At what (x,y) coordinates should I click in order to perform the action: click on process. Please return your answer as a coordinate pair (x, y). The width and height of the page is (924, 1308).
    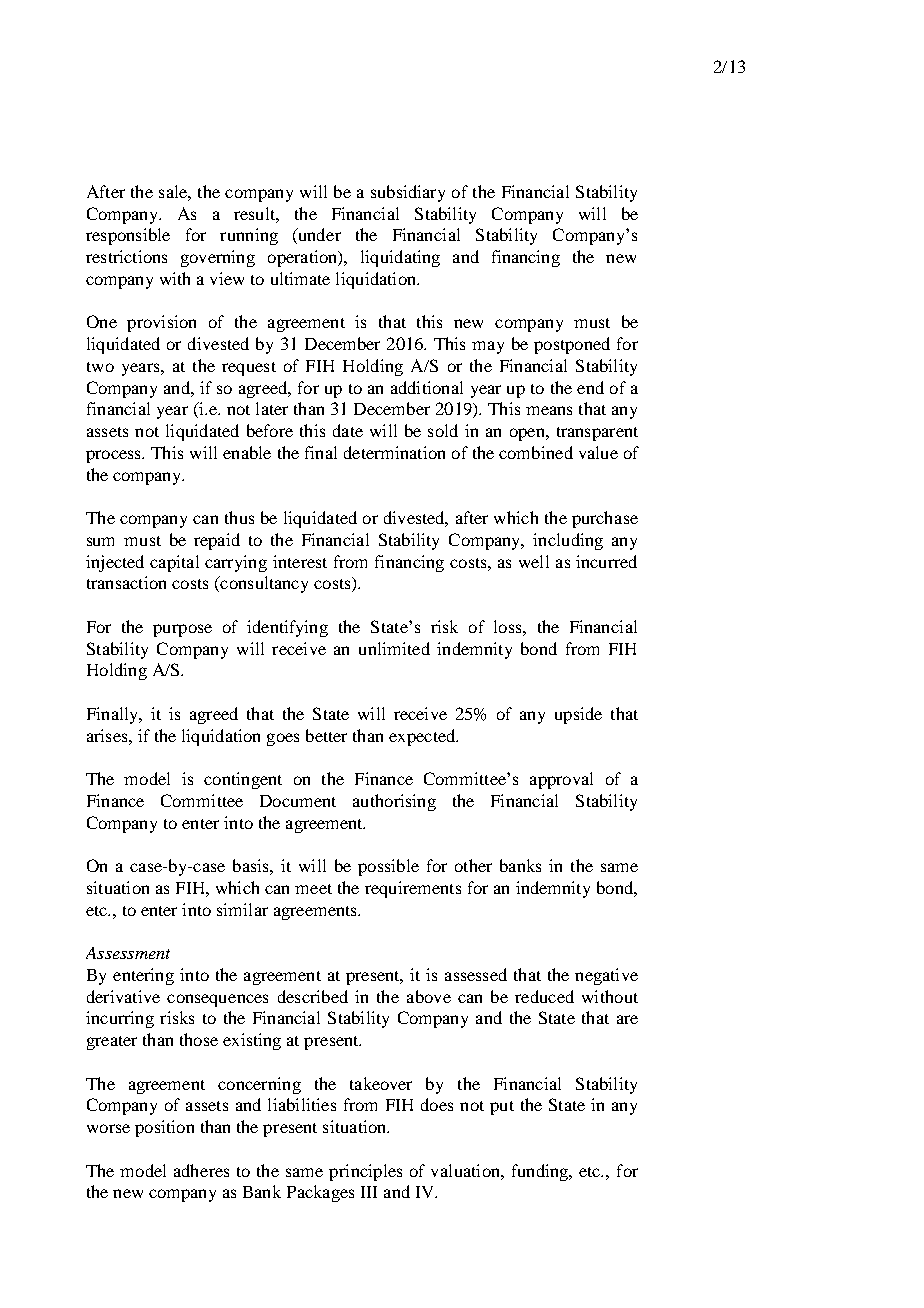
    Looking at the image, I should click on (114, 456).
